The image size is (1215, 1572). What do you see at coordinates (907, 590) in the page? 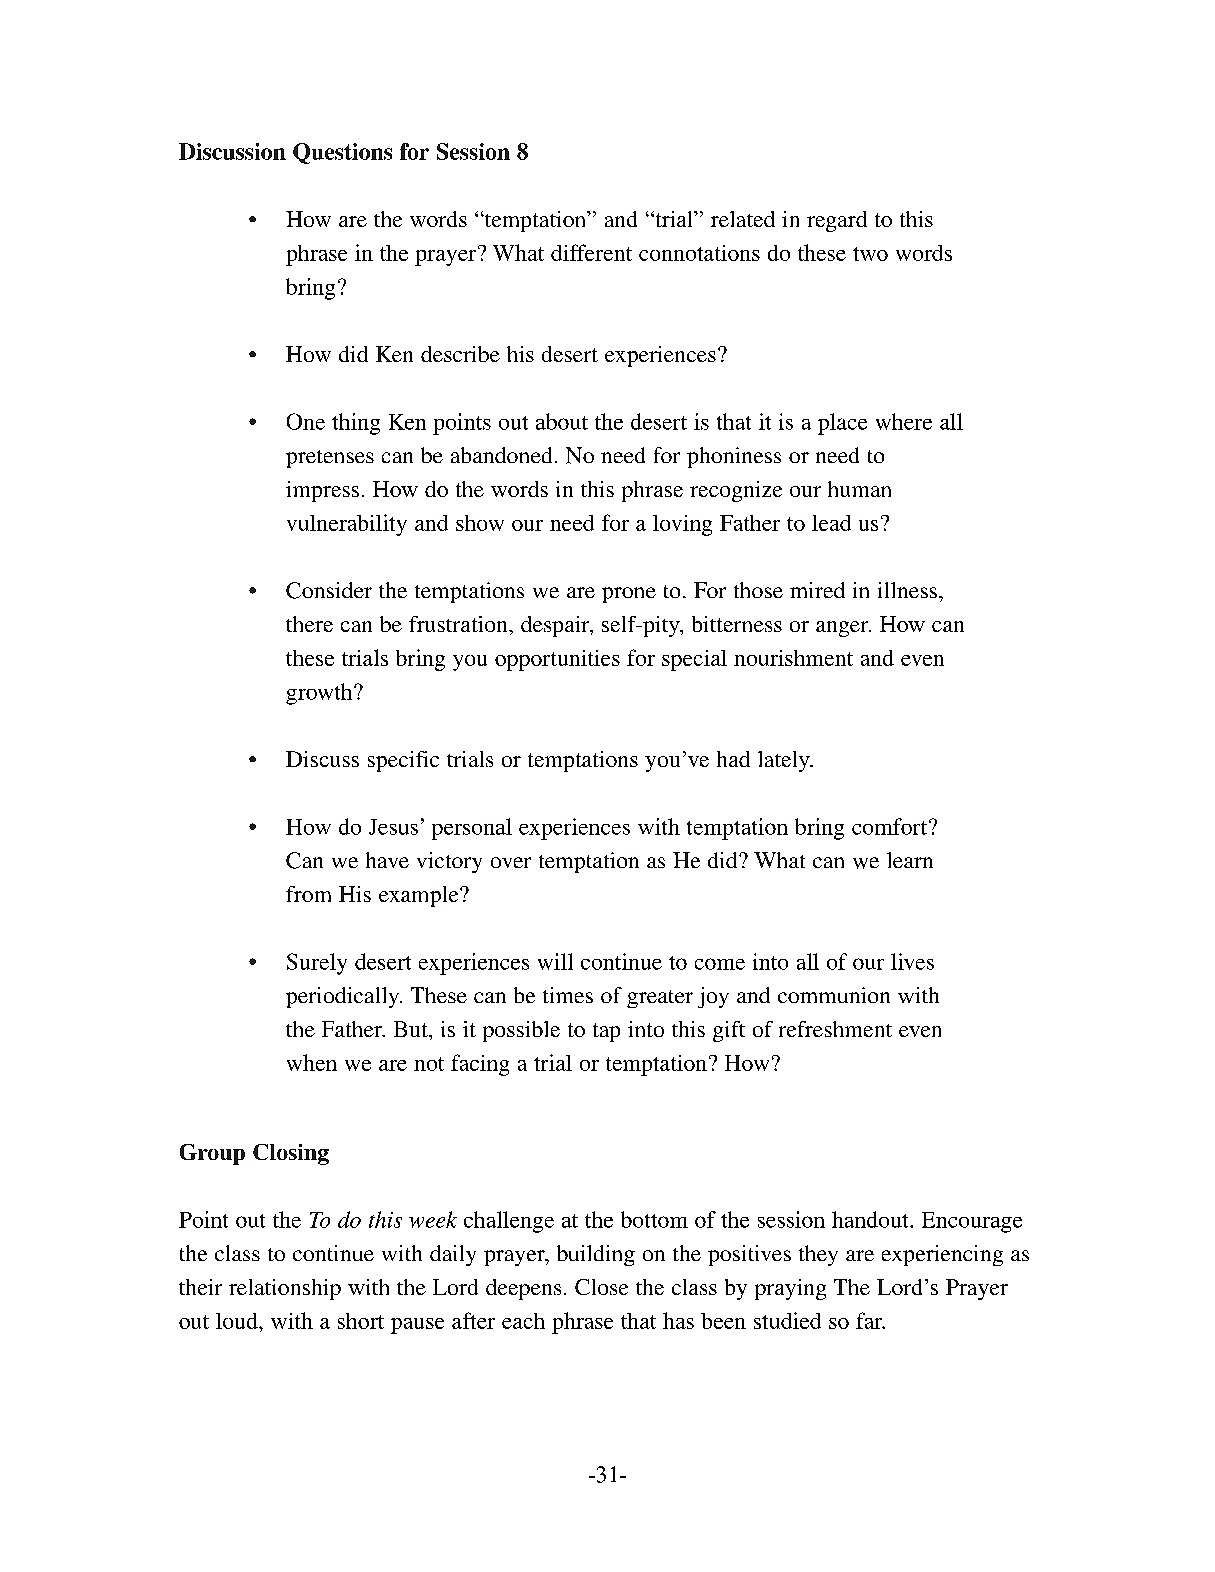
I see `illness` at bounding box center [907, 590].
